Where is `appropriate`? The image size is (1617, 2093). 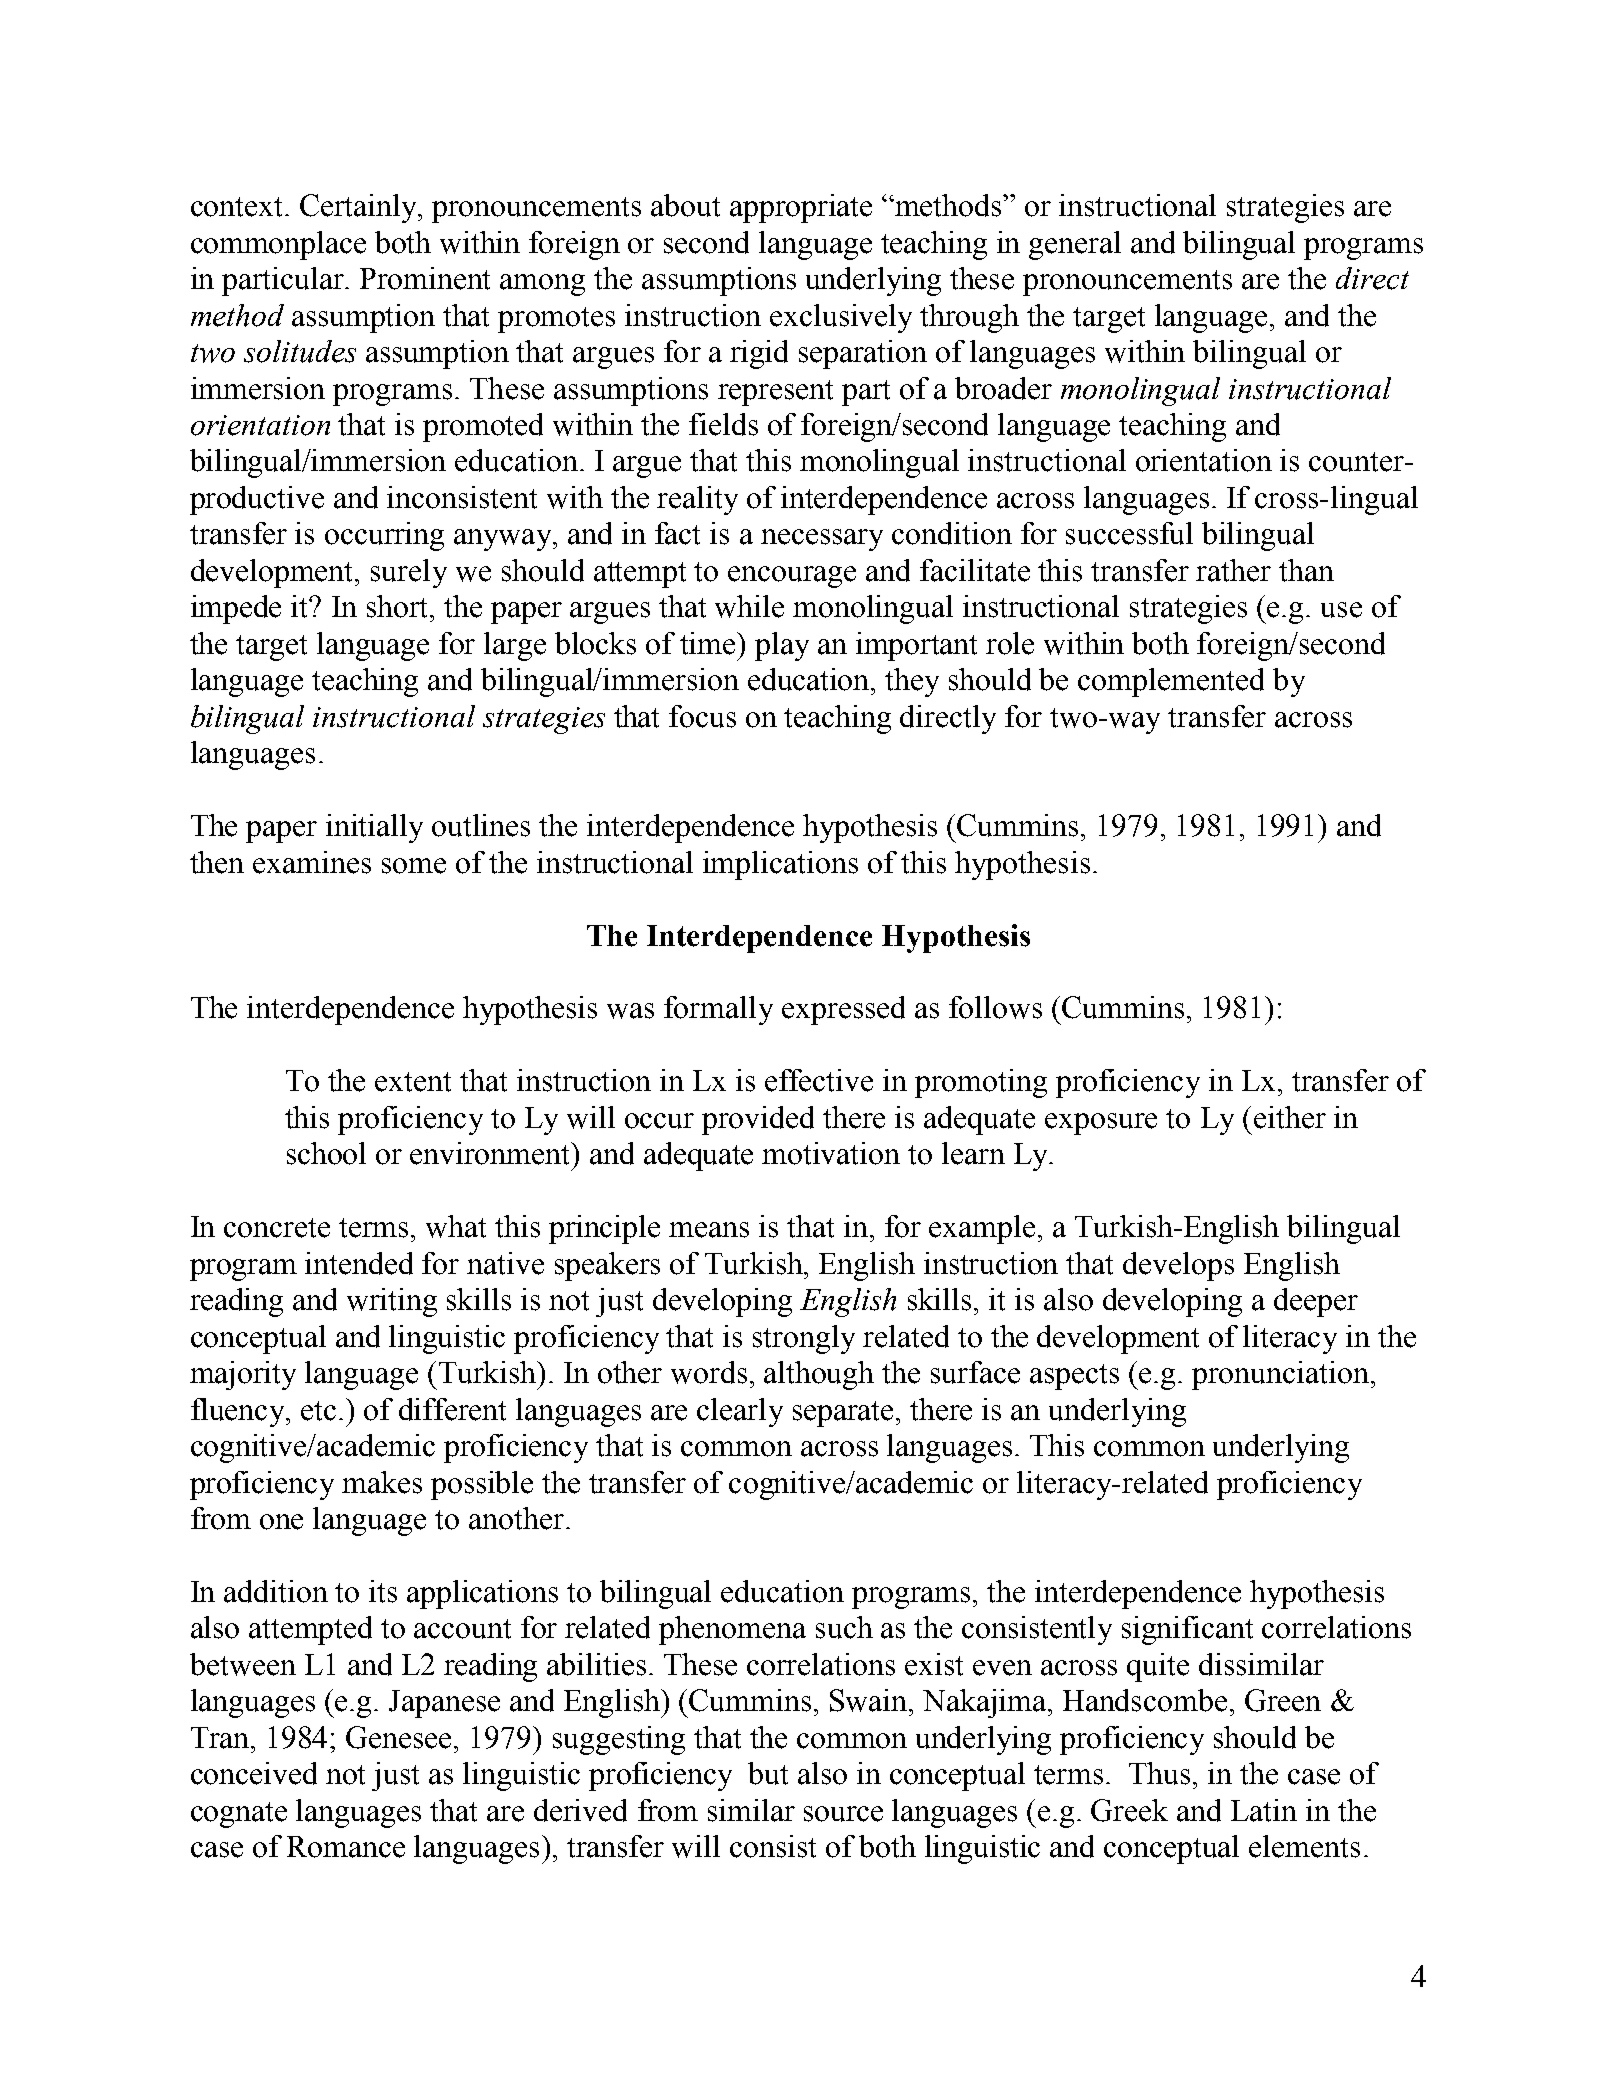
appropriate is located at coordinates (801, 208).
